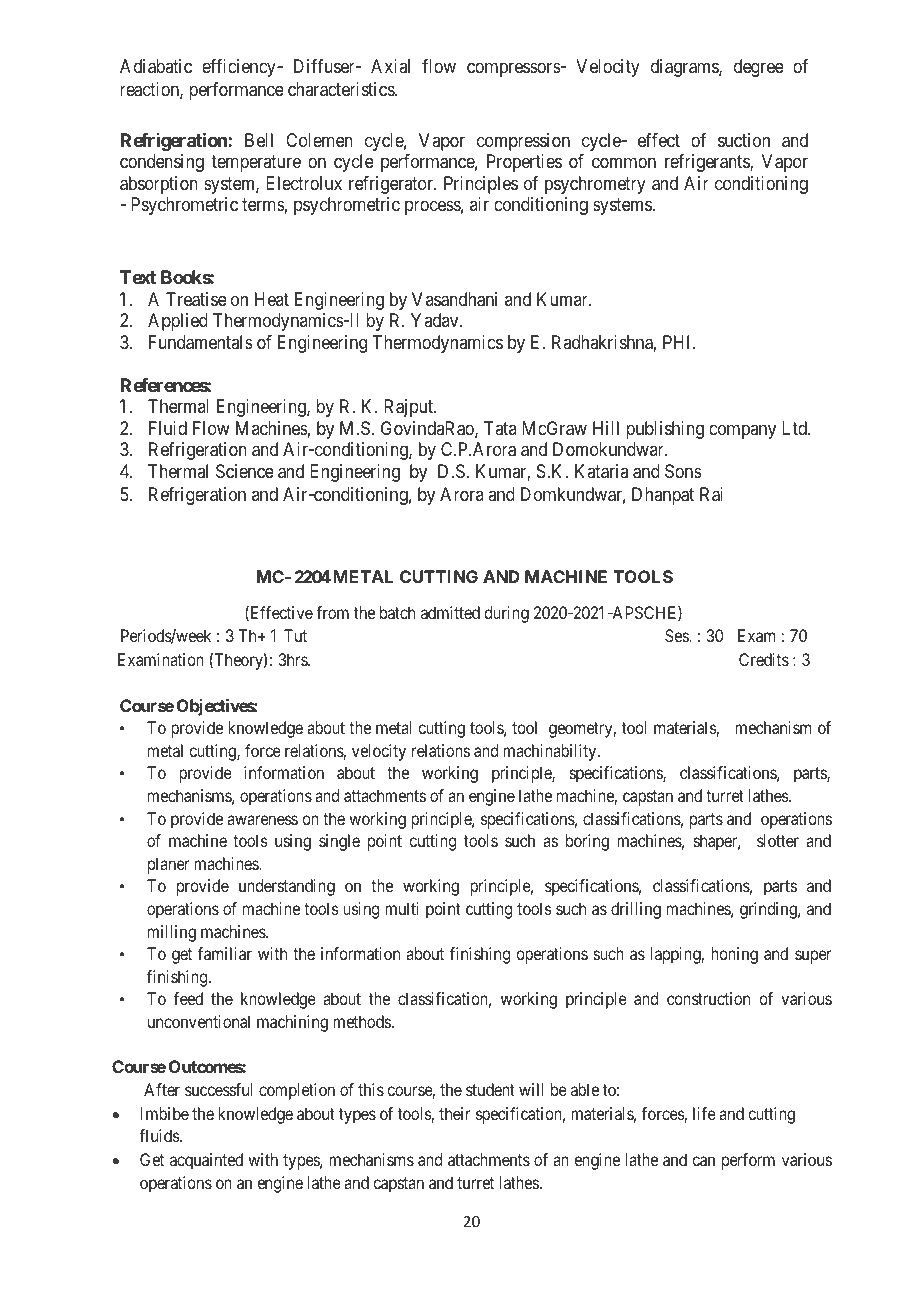  What do you see at coordinates (523, 142) in the screenshot?
I see `compression` at bounding box center [523, 142].
